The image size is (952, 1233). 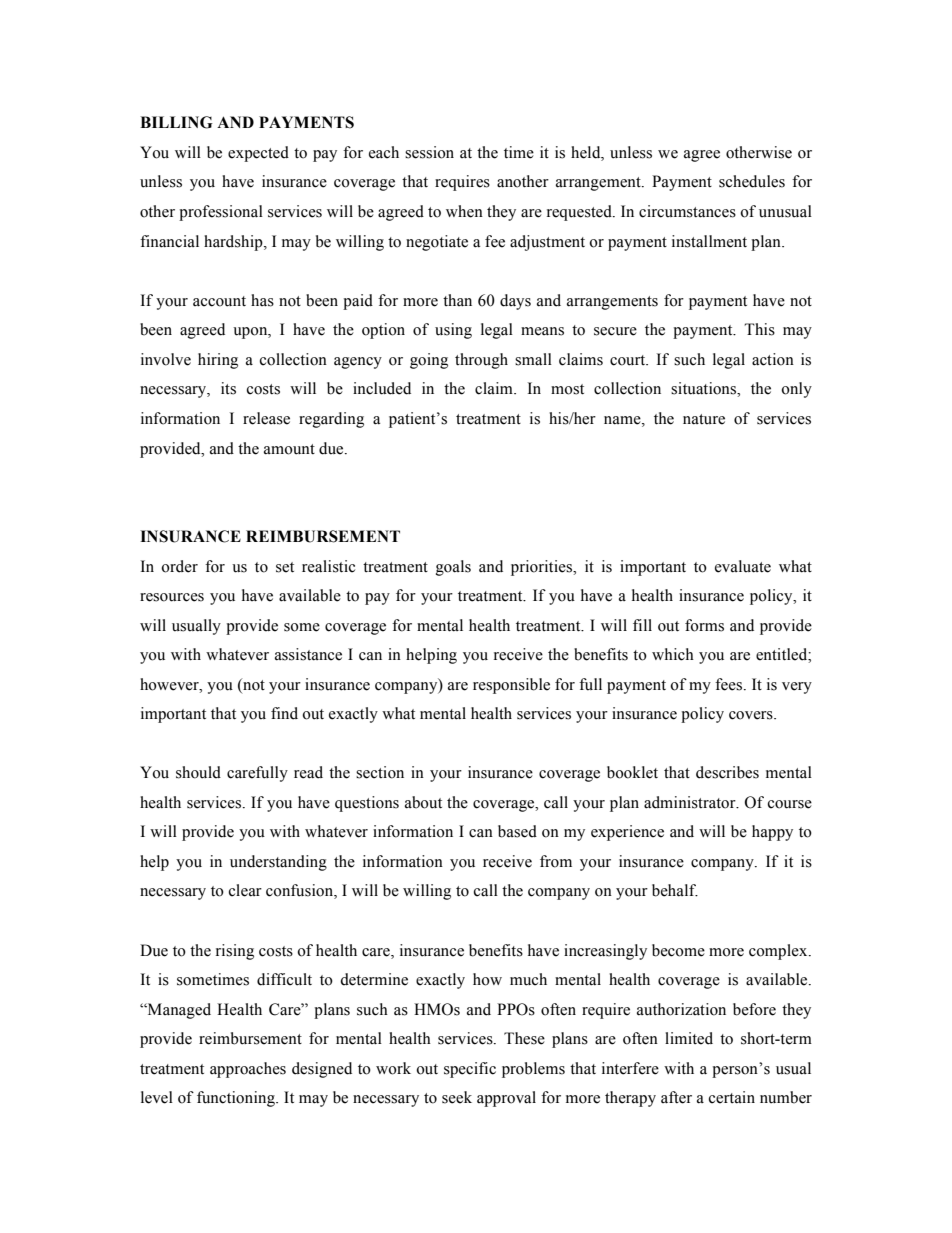 What do you see at coordinates (172, 597) in the image?
I see `resources` at bounding box center [172, 597].
